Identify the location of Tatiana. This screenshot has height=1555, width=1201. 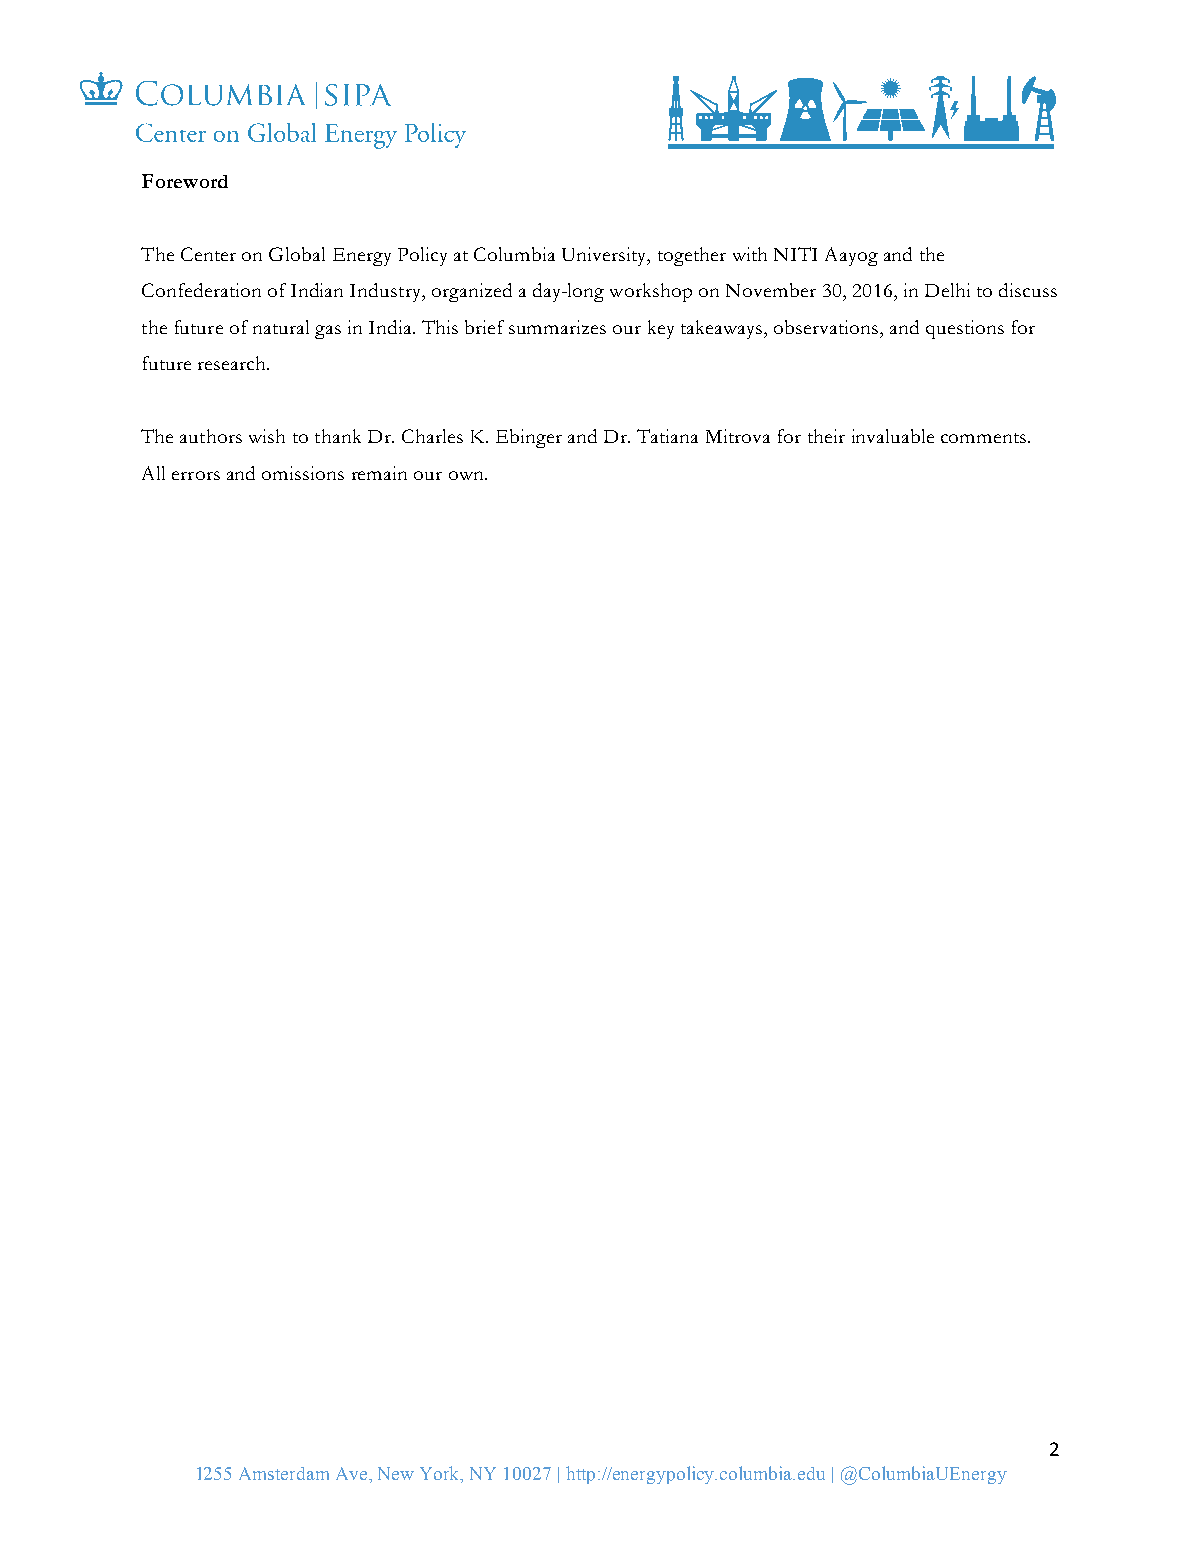
(667, 436).
